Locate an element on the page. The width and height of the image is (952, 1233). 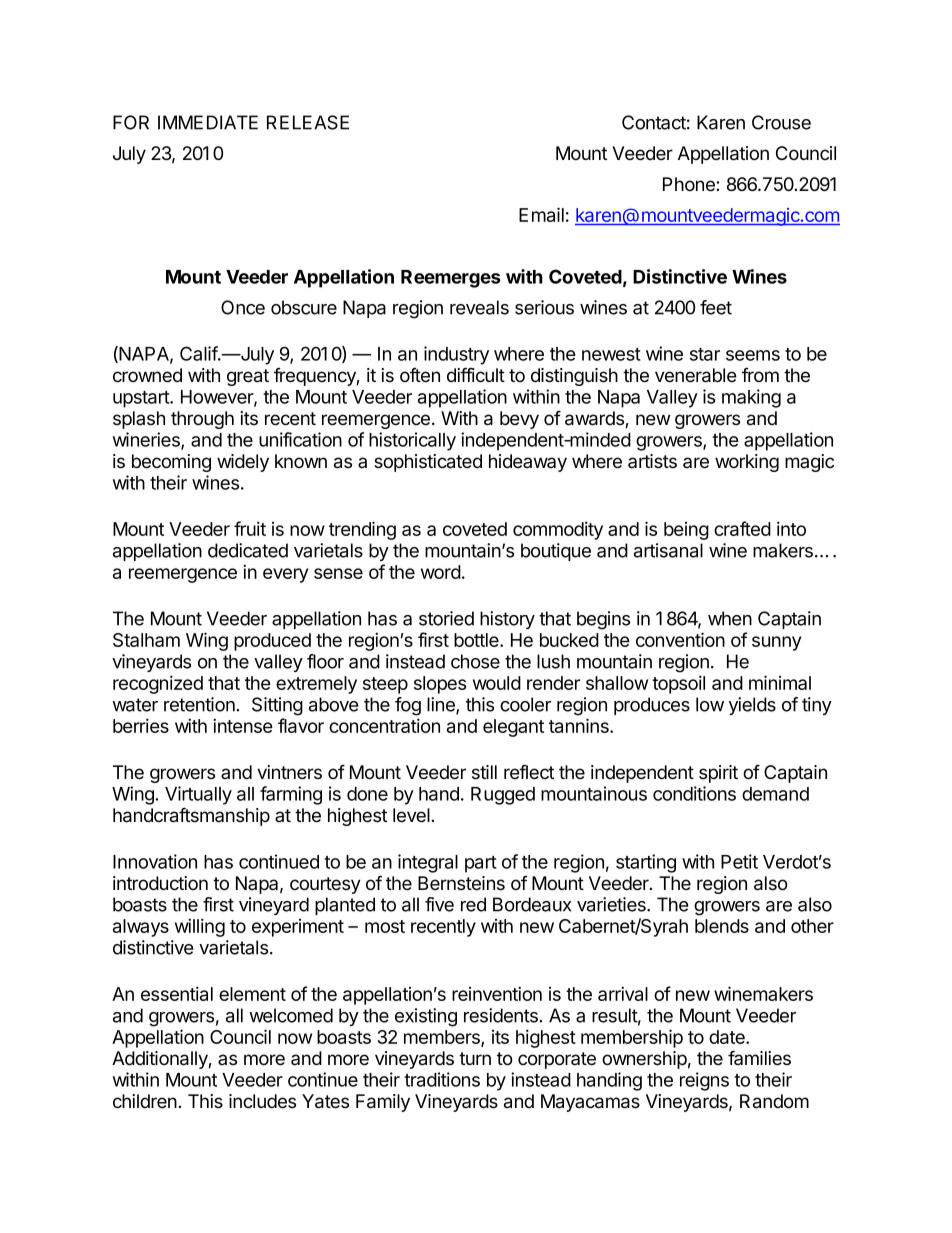
IMMEDIATE is located at coordinates (208, 122).
